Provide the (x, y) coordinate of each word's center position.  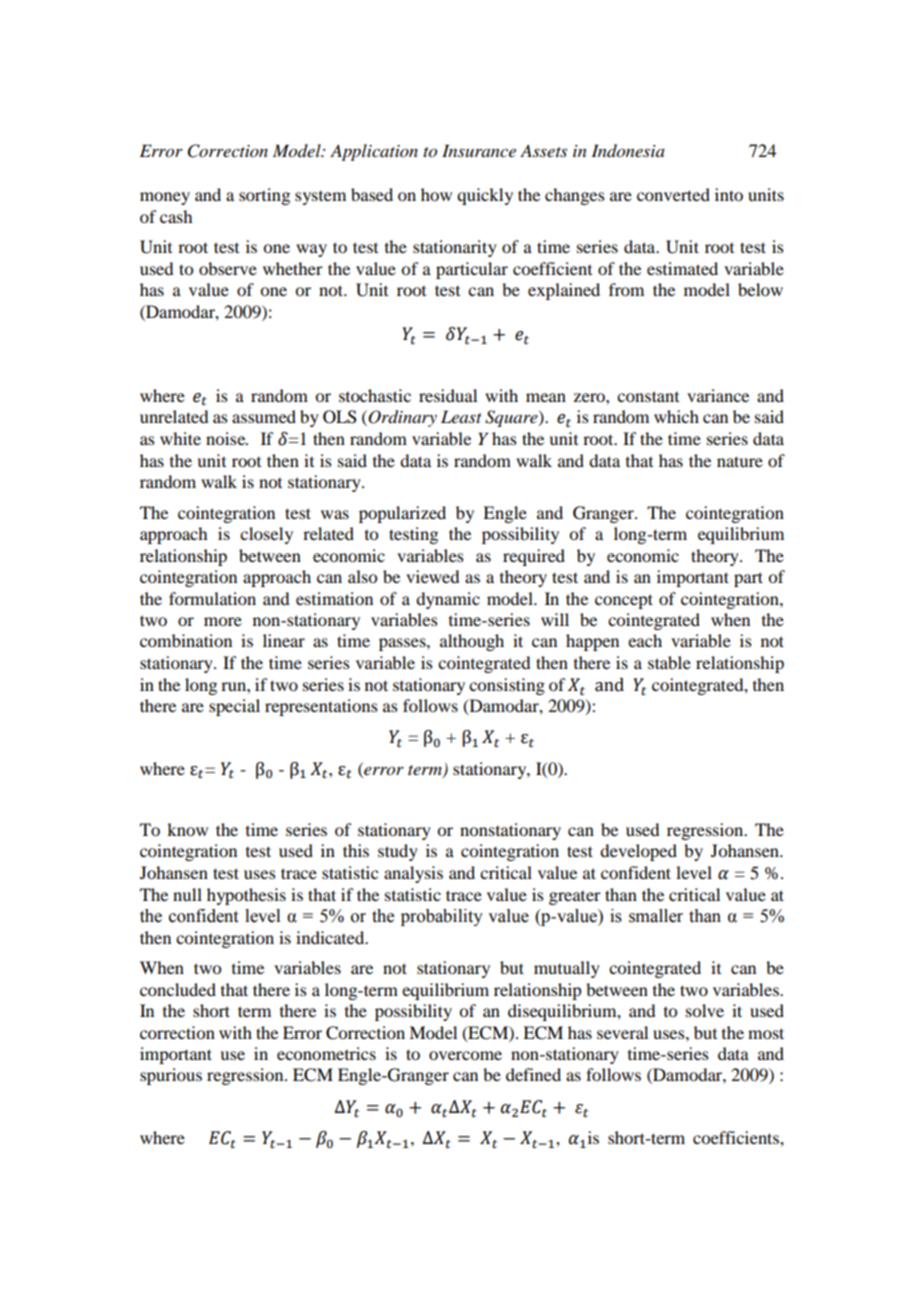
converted (673, 194)
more (223, 621)
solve (705, 1010)
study (398, 852)
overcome (465, 1055)
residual (448, 395)
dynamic (448, 600)
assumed (264, 416)
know (187, 829)
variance (718, 395)
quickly (485, 196)
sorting (264, 196)
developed (638, 852)
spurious (171, 1076)
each (645, 640)
